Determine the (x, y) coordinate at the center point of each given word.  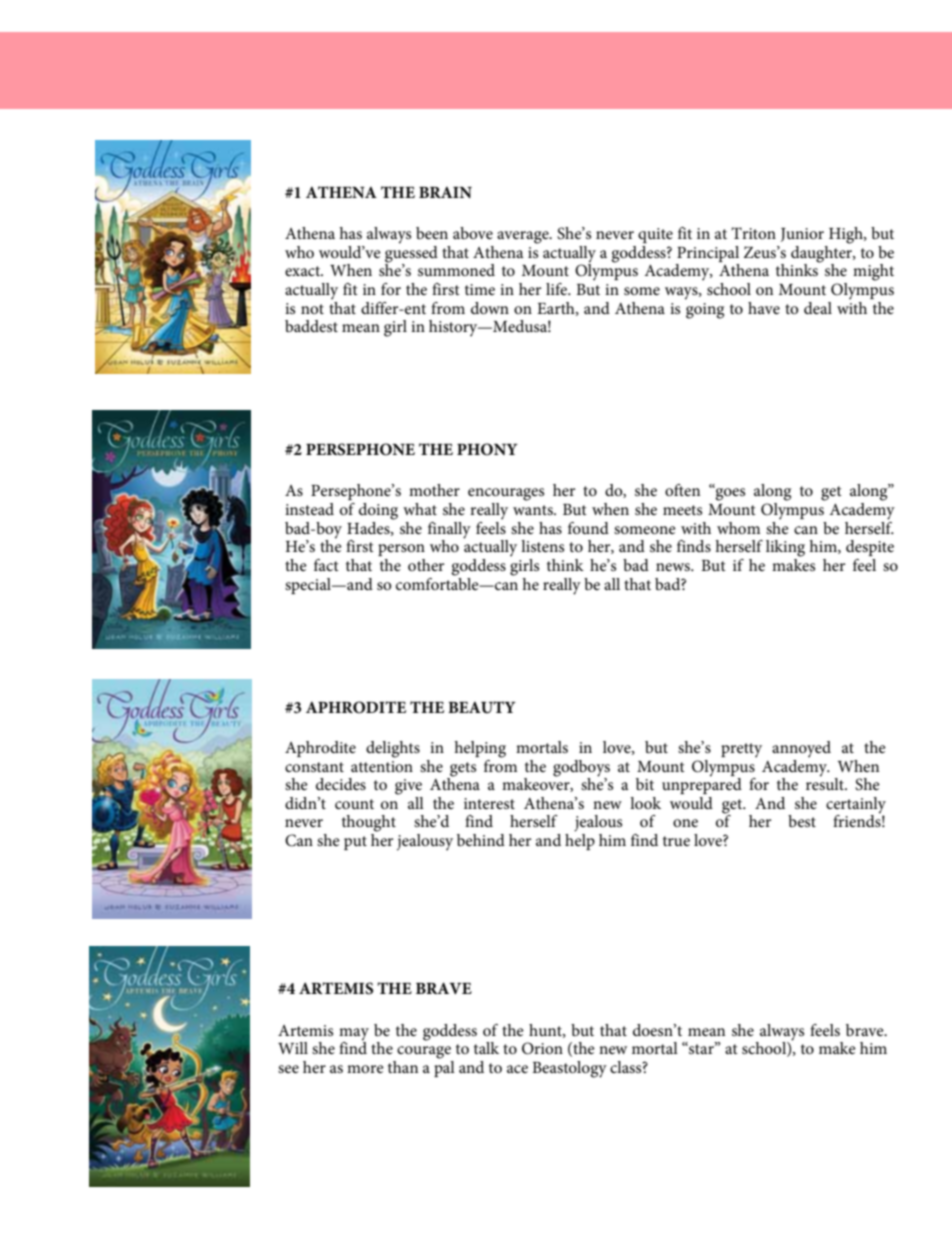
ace (517, 1069)
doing (378, 511)
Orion (542, 1048)
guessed (411, 253)
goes (729, 493)
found (588, 528)
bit (645, 784)
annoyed (801, 749)
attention (382, 766)
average (524, 237)
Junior (802, 235)
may (354, 1035)
